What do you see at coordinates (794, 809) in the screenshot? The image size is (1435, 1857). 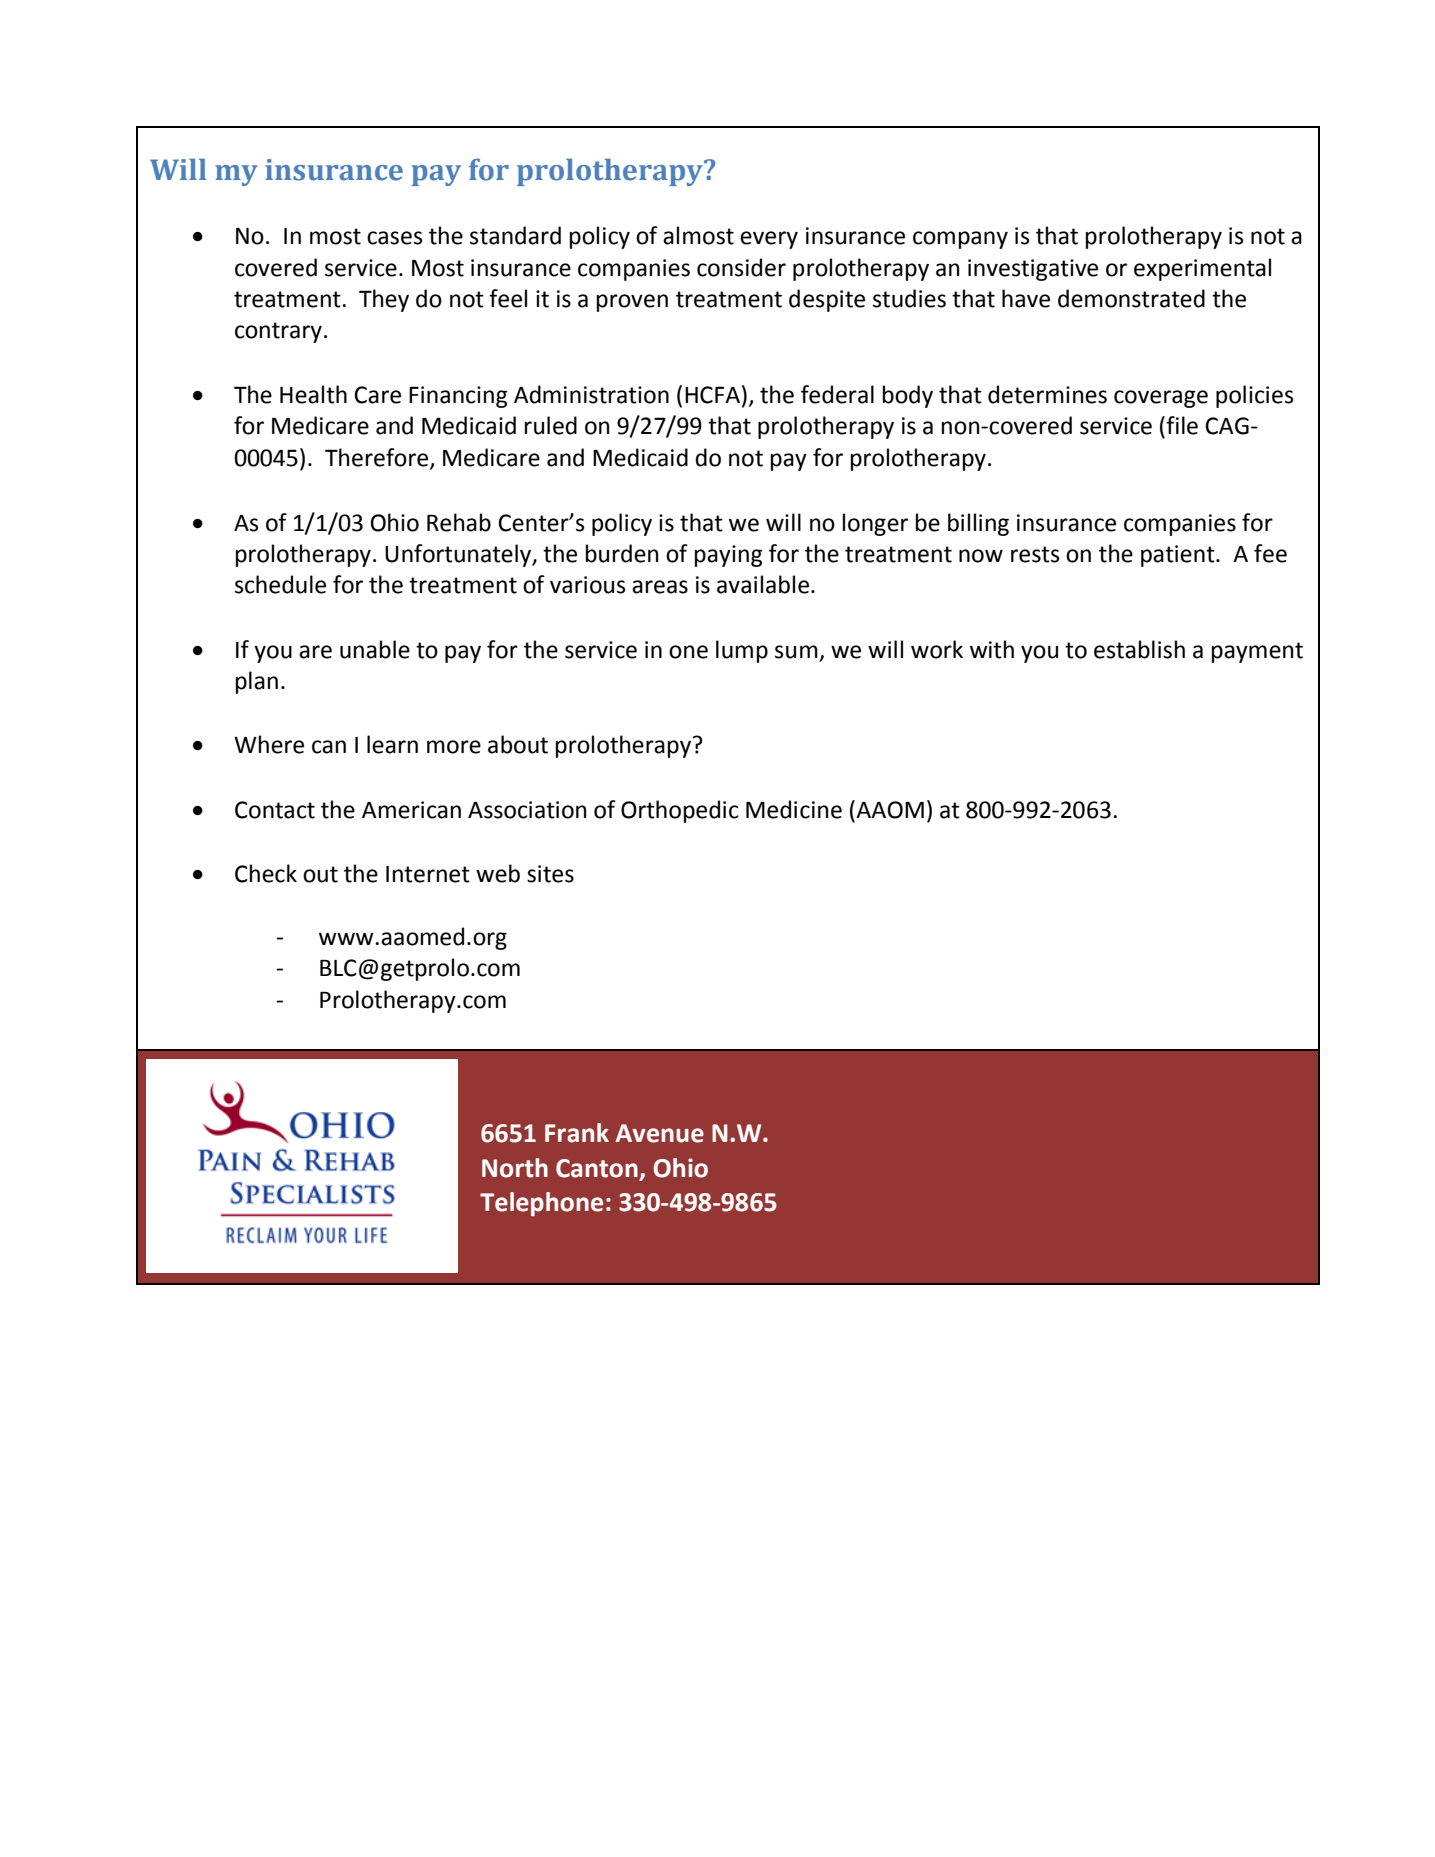 I see `Medicine` at bounding box center [794, 809].
